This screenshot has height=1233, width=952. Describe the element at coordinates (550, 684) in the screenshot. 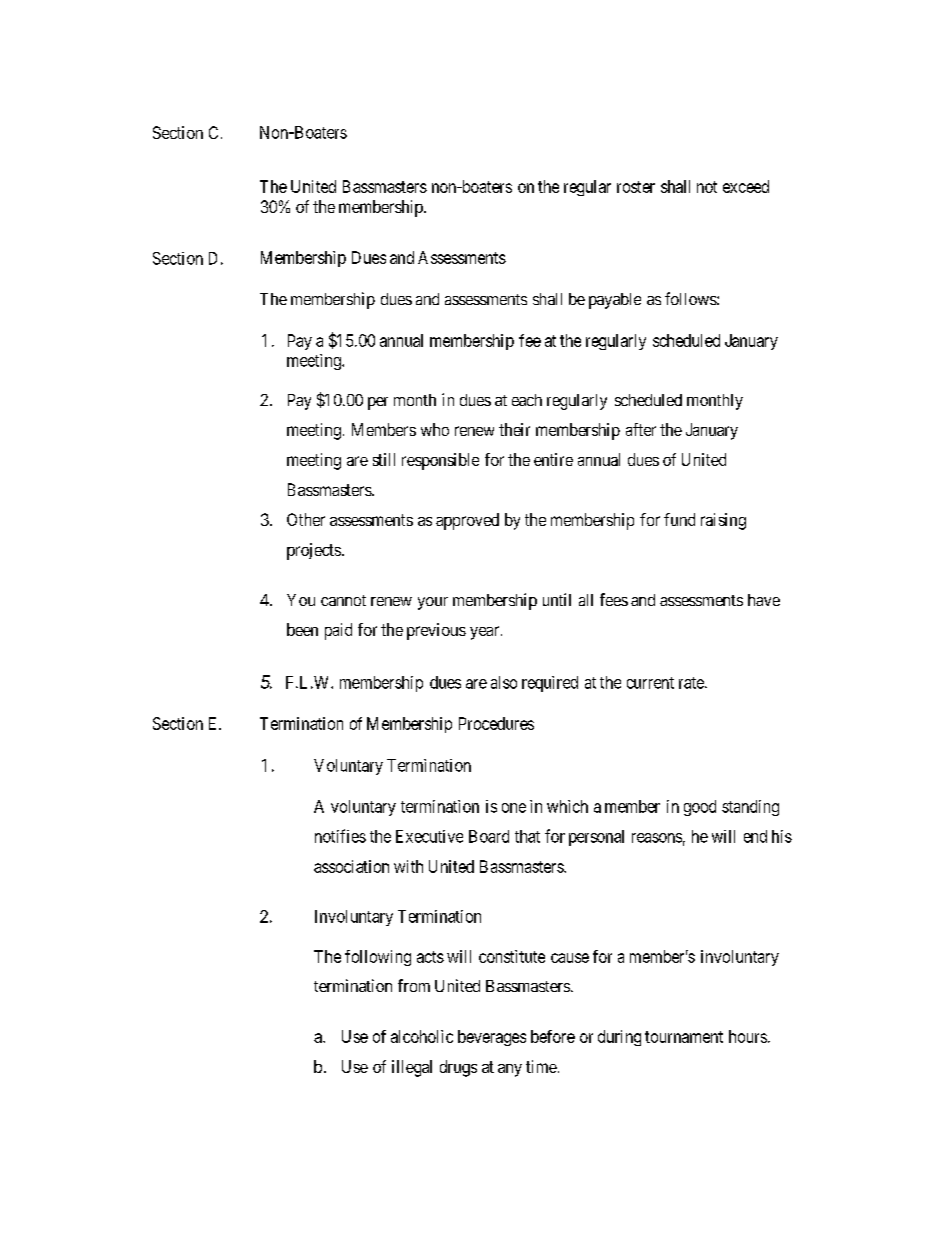

I see `required` at that location.
